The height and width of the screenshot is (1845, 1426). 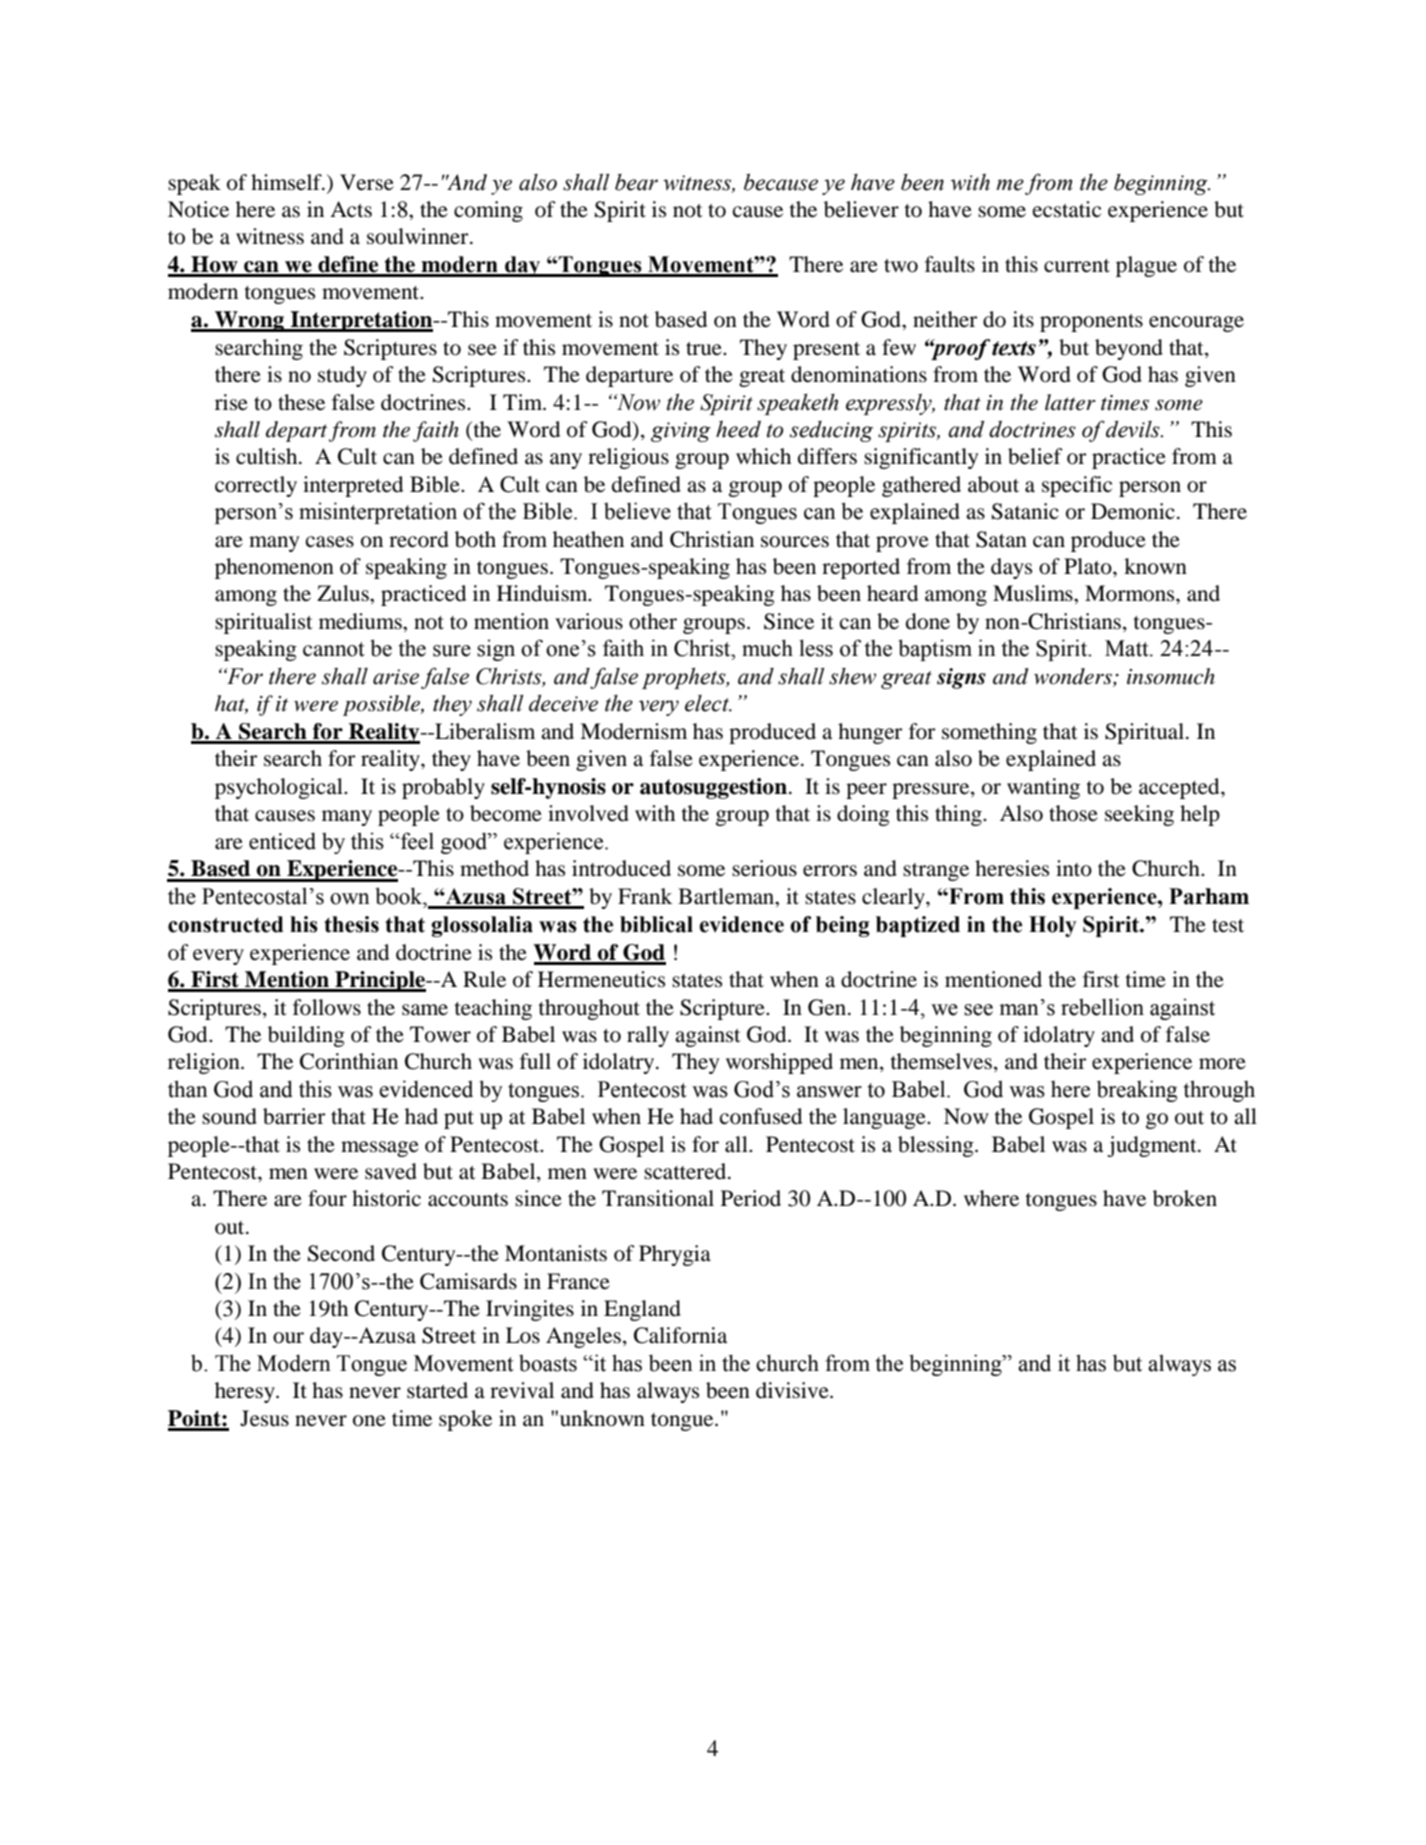 I want to click on Demonic, so click(x=1133, y=511).
